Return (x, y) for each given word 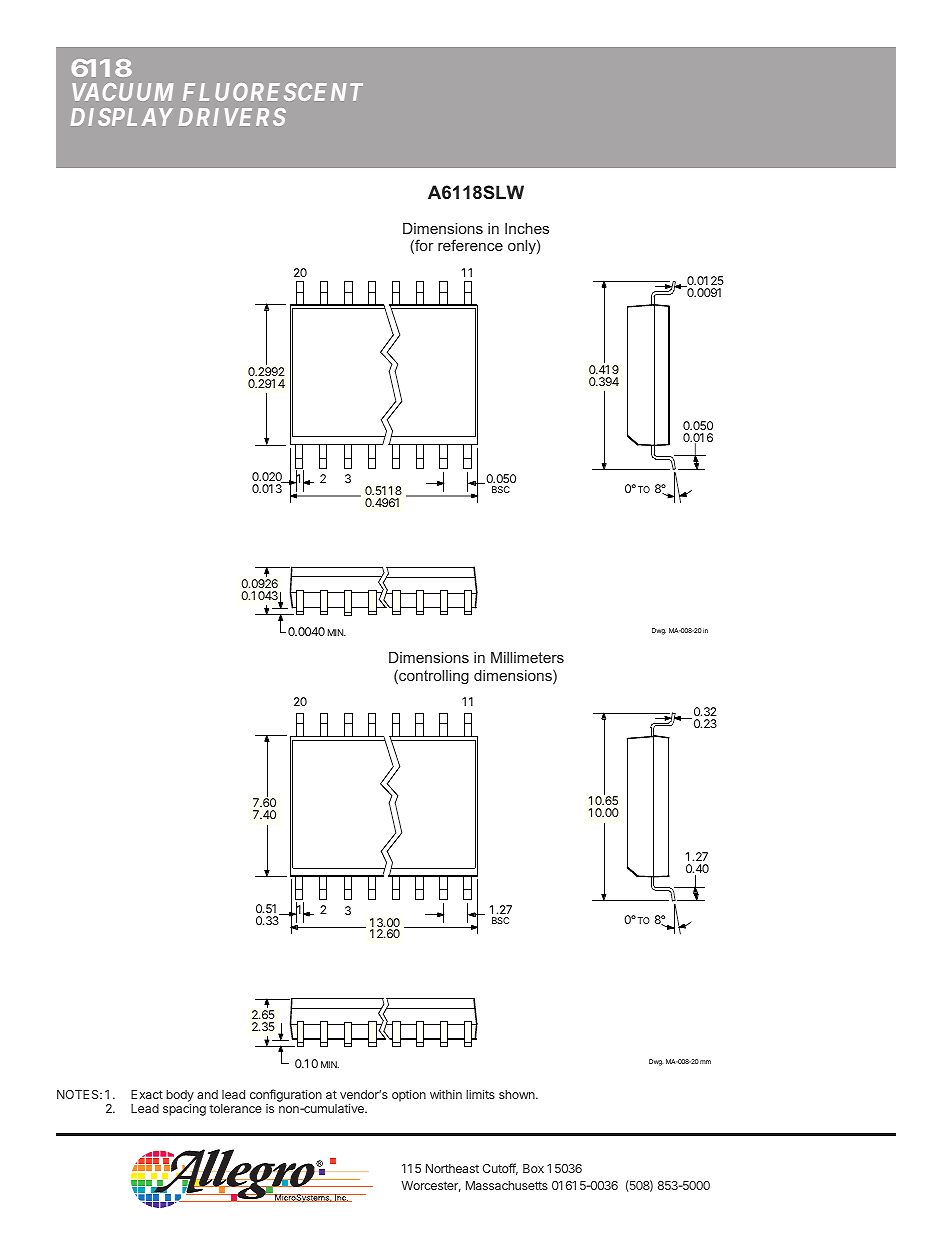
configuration (286, 1095)
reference (470, 245)
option (409, 1095)
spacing (184, 1109)
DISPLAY (122, 117)
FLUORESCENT (273, 92)
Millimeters (527, 657)
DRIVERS (232, 117)
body (180, 1097)
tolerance (235, 1108)
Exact (147, 1094)
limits (480, 1094)
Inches (527, 228)
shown (518, 1094)
